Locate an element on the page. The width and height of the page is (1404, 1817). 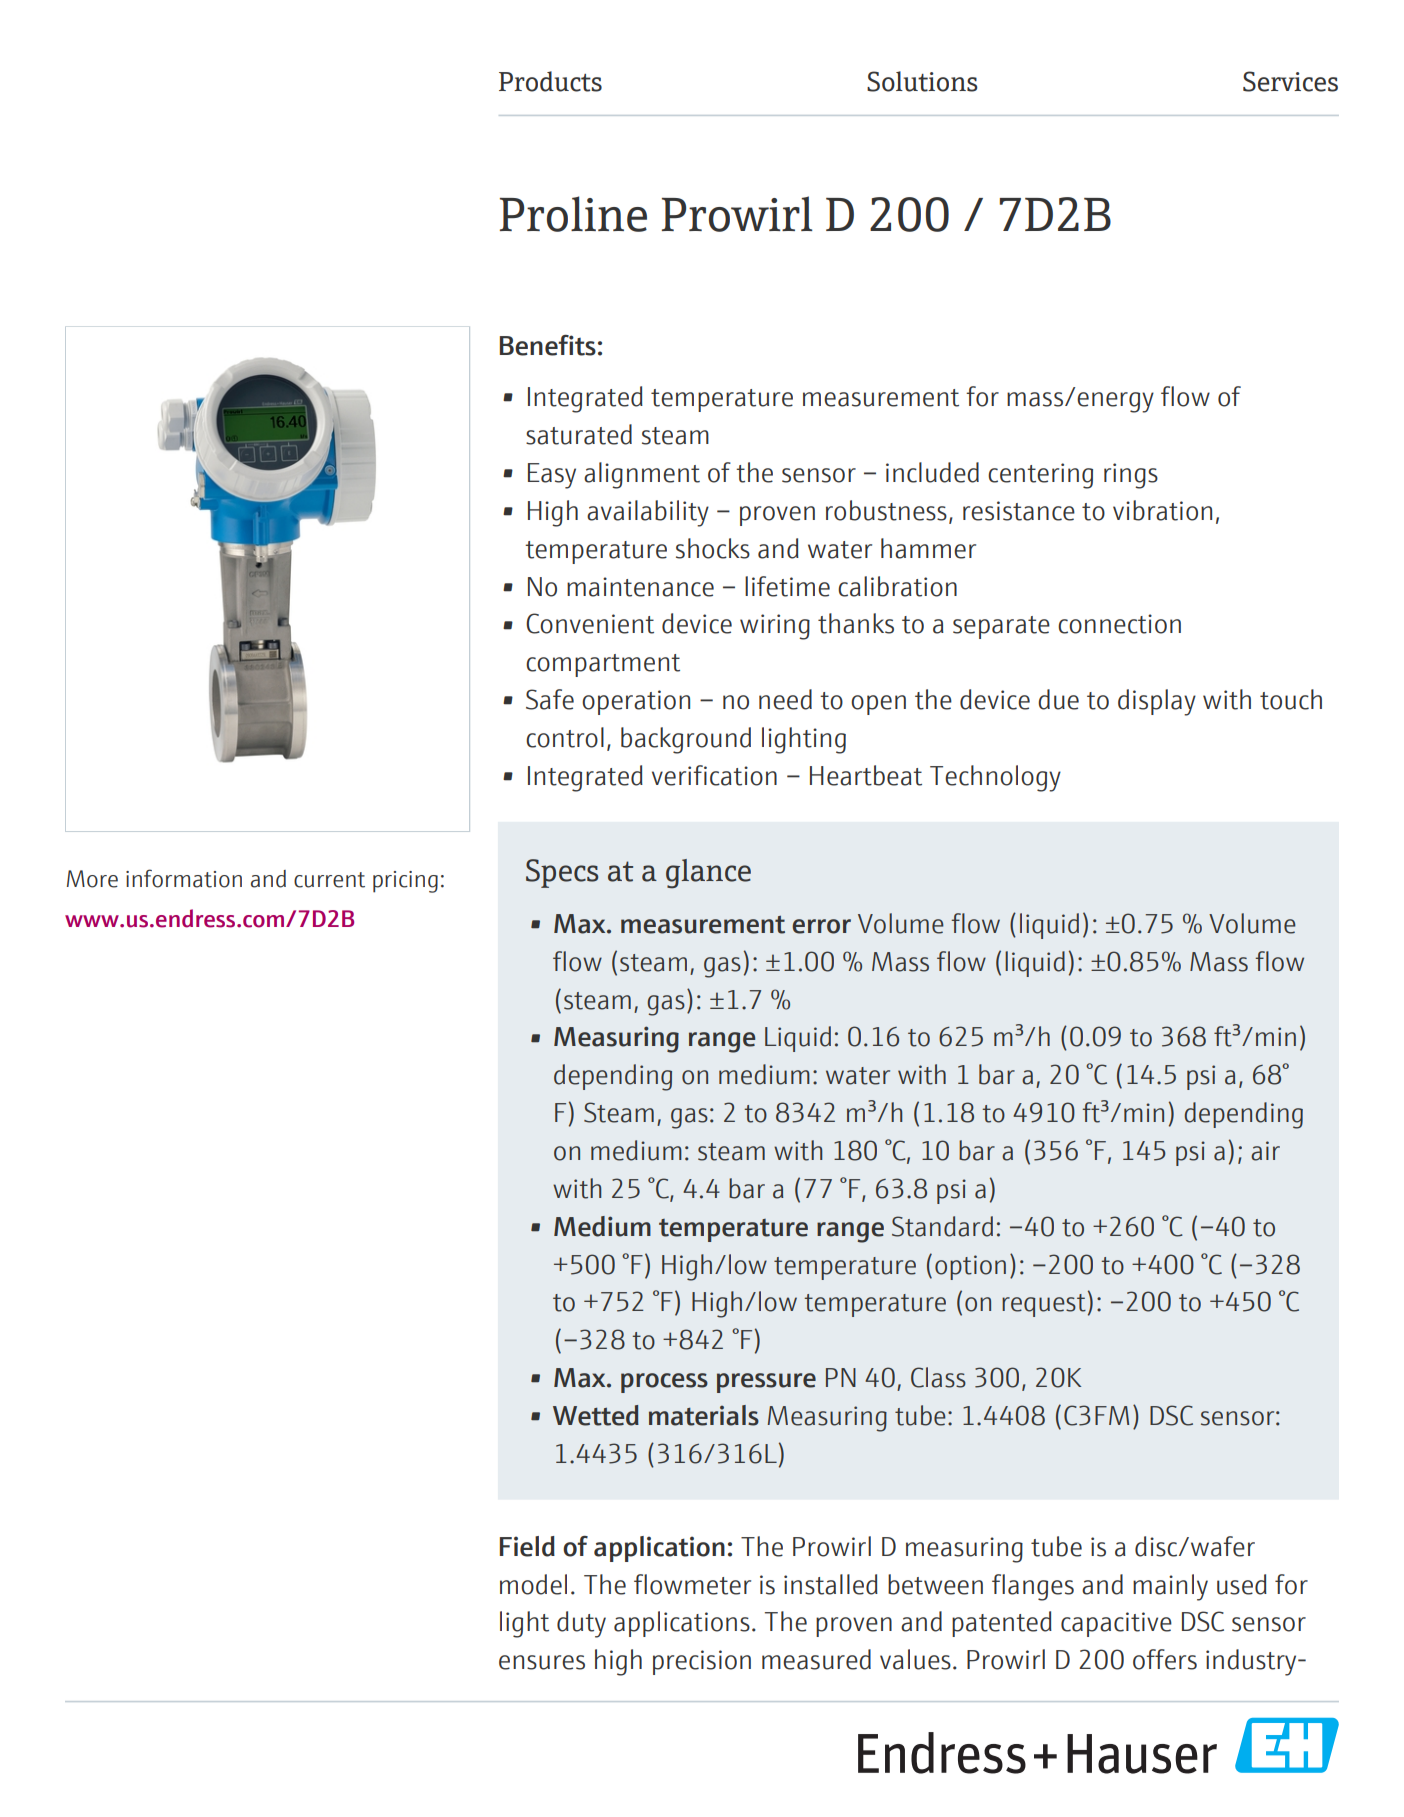
Products is located at coordinates (550, 81).
